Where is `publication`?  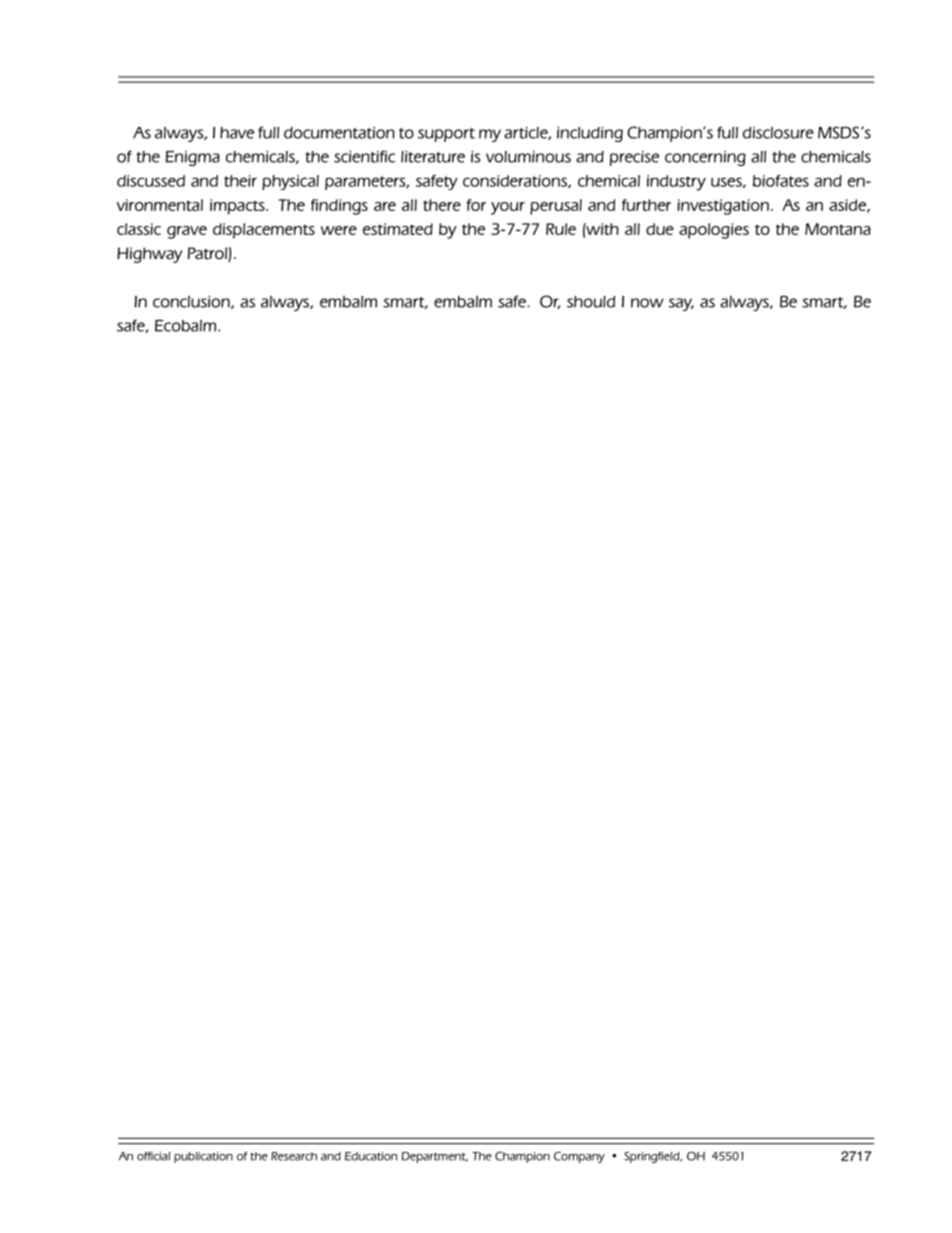 publication is located at coordinates (203, 1157).
